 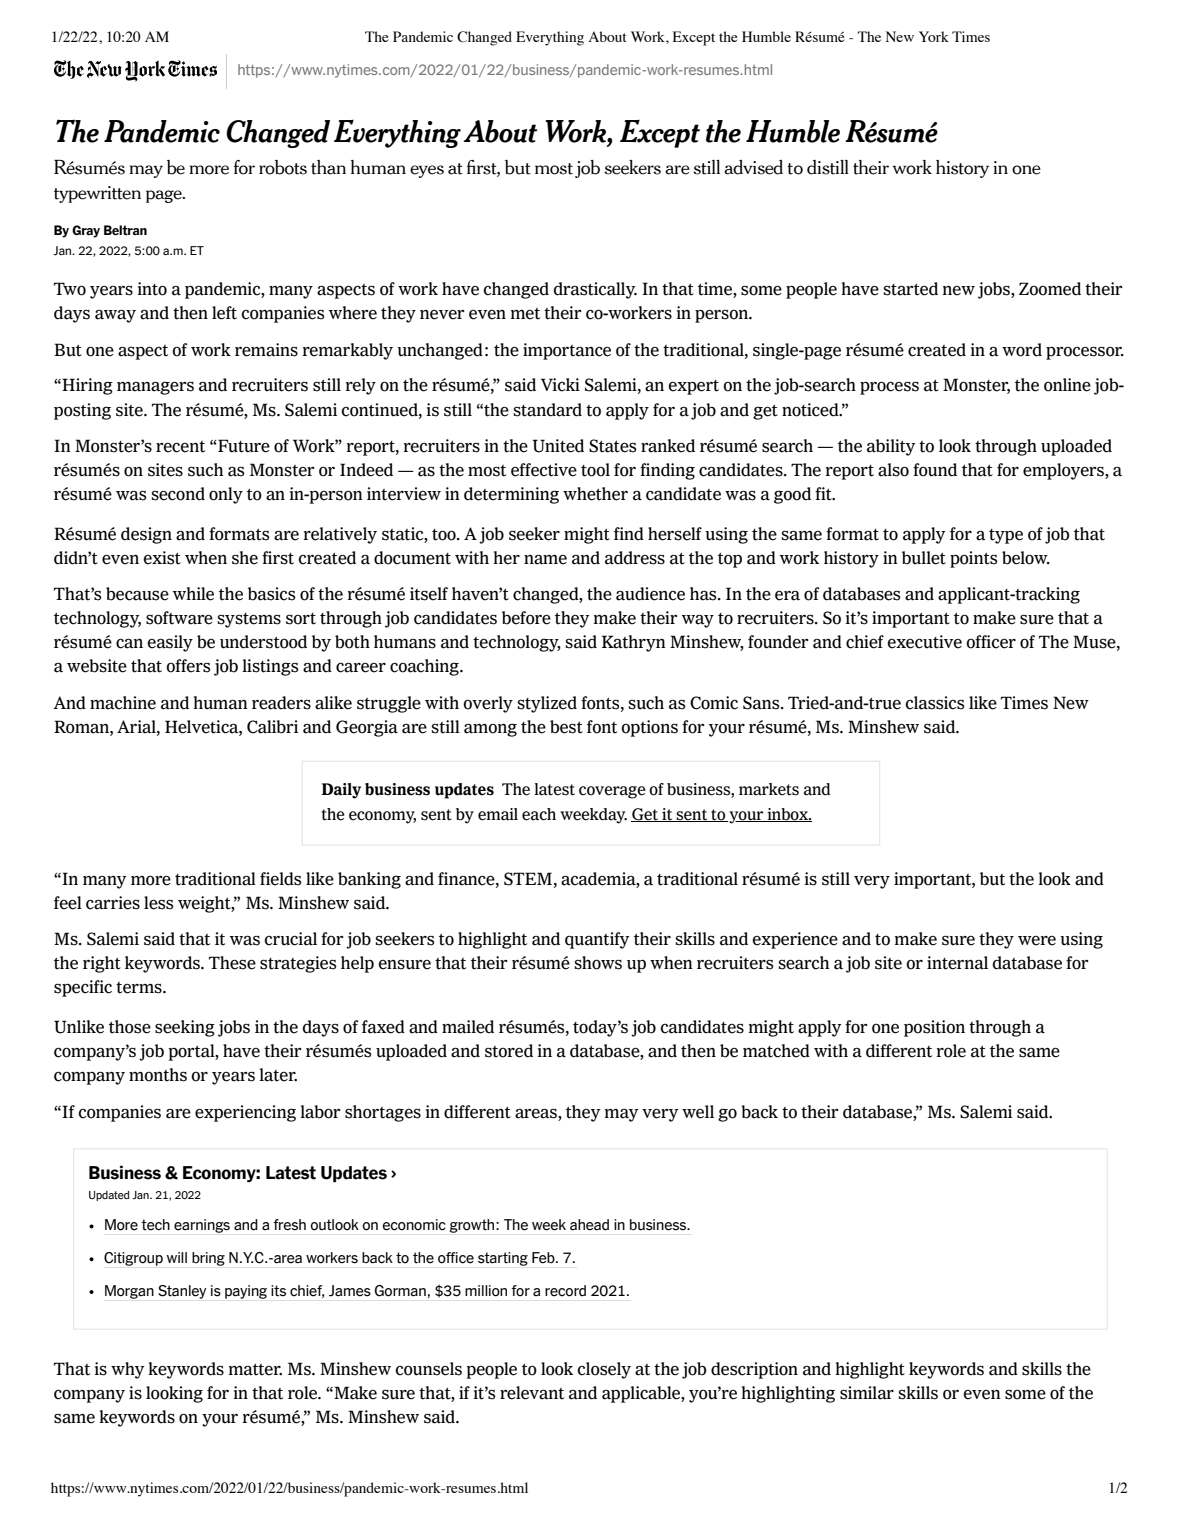 I want to click on position, so click(x=934, y=1028).
